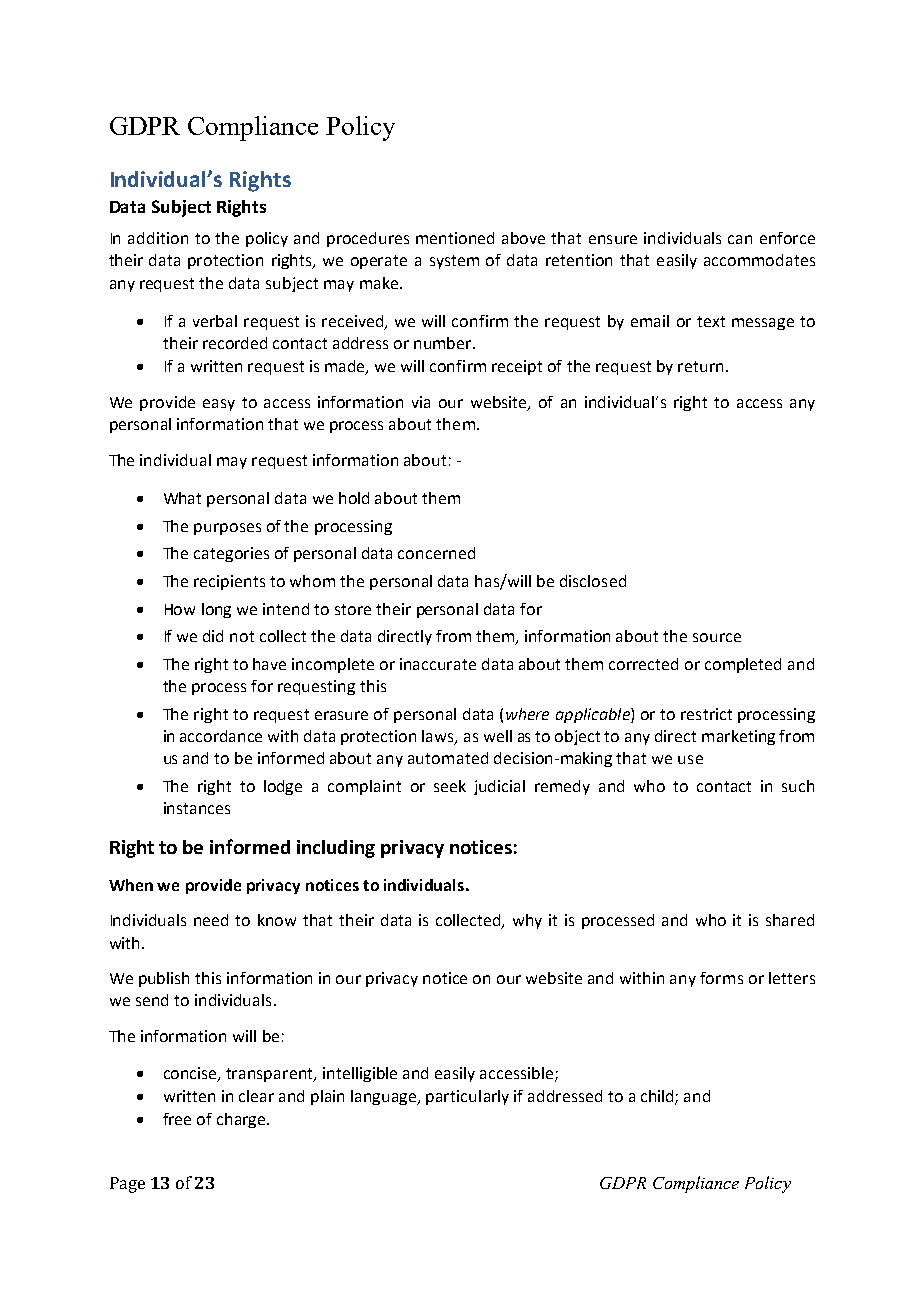 The image size is (924, 1308). I want to click on forms, so click(721, 978).
